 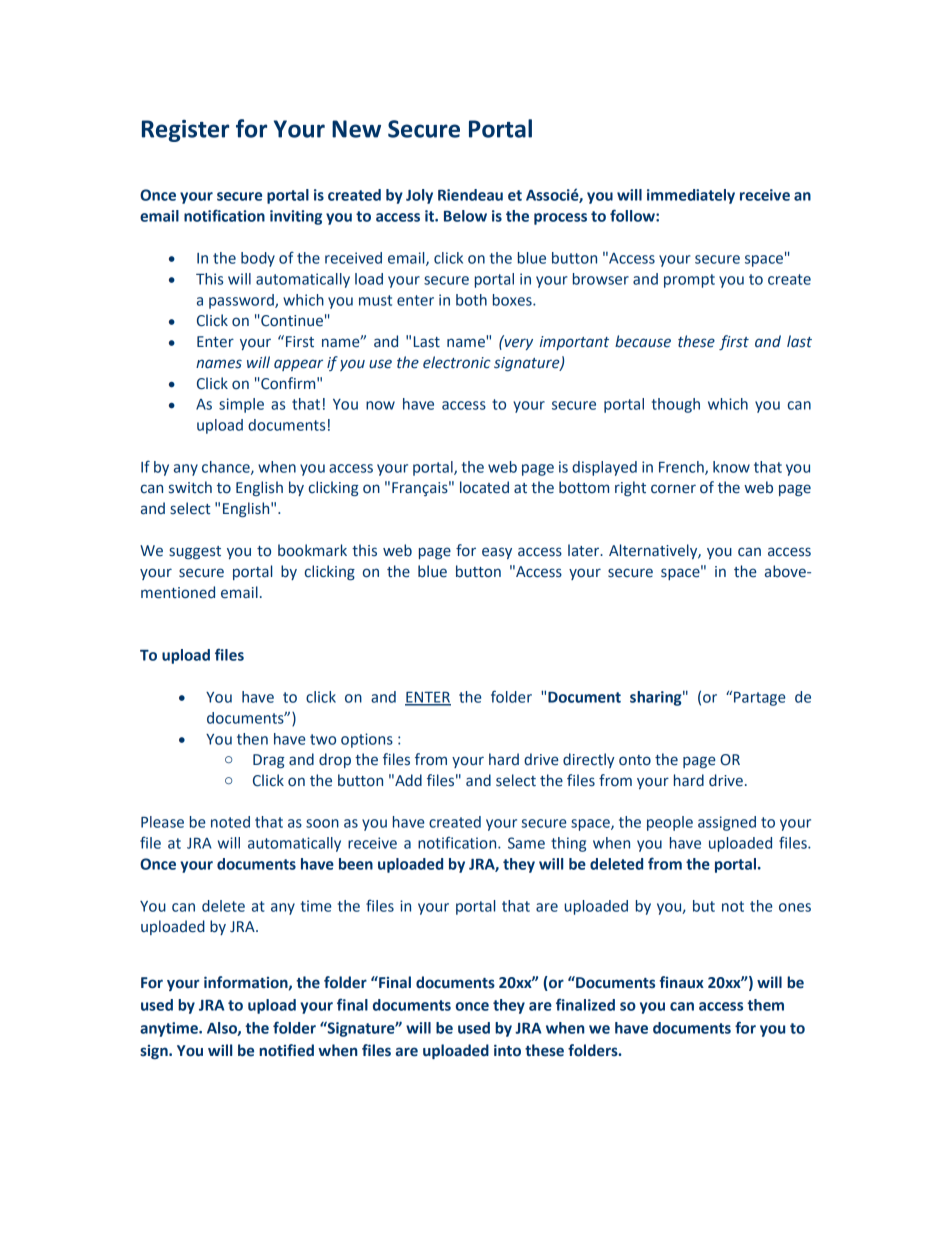 What do you see at coordinates (185, 131) in the screenshot?
I see `Register` at bounding box center [185, 131].
